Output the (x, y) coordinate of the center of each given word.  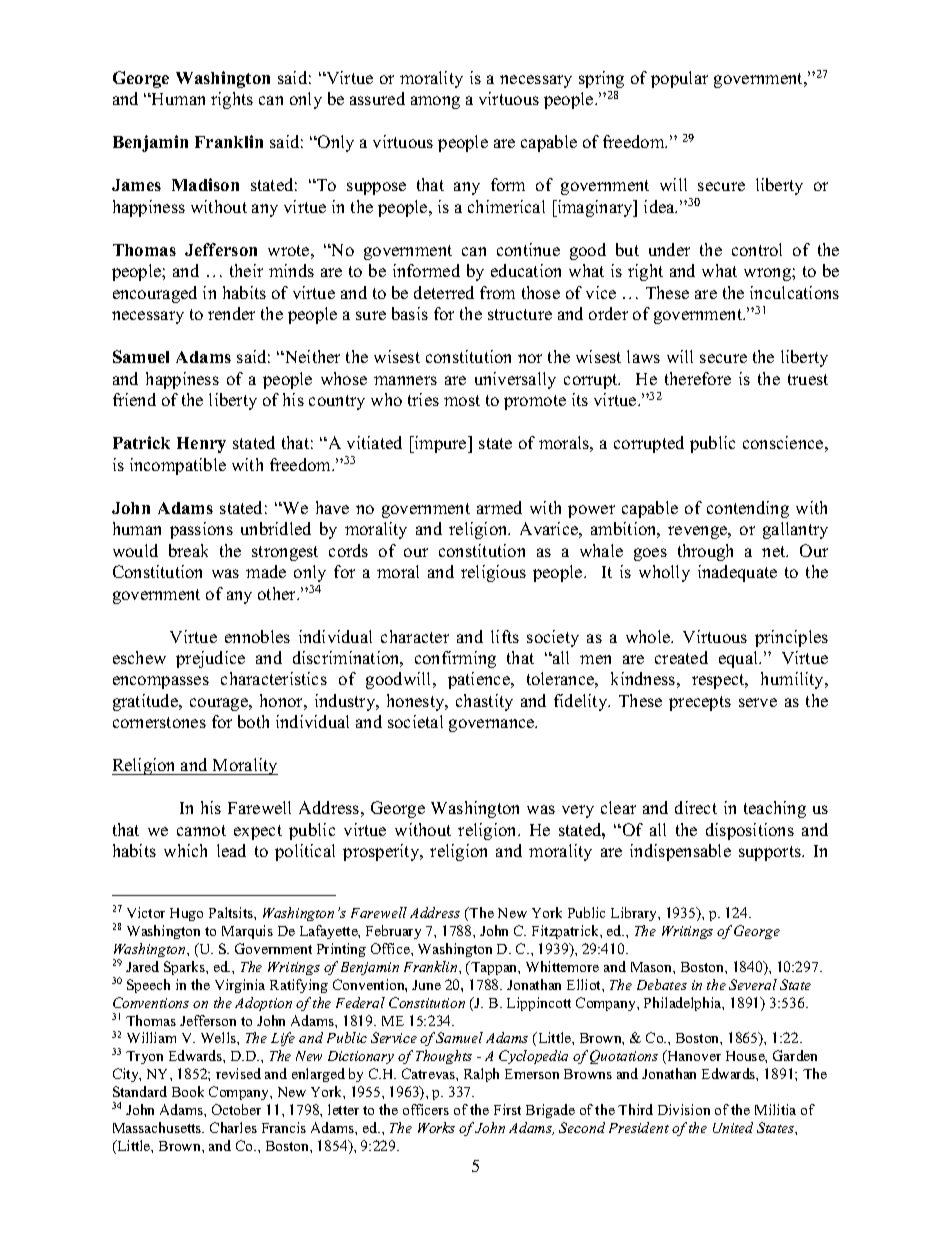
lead (231, 850)
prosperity (382, 852)
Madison (205, 184)
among (435, 102)
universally (515, 380)
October (236, 1109)
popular (679, 79)
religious (493, 573)
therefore (698, 378)
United (733, 1127)
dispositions (750, 831)
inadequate (737, 573)
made (266, 571)
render (231, 313)
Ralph (481, 1075)
